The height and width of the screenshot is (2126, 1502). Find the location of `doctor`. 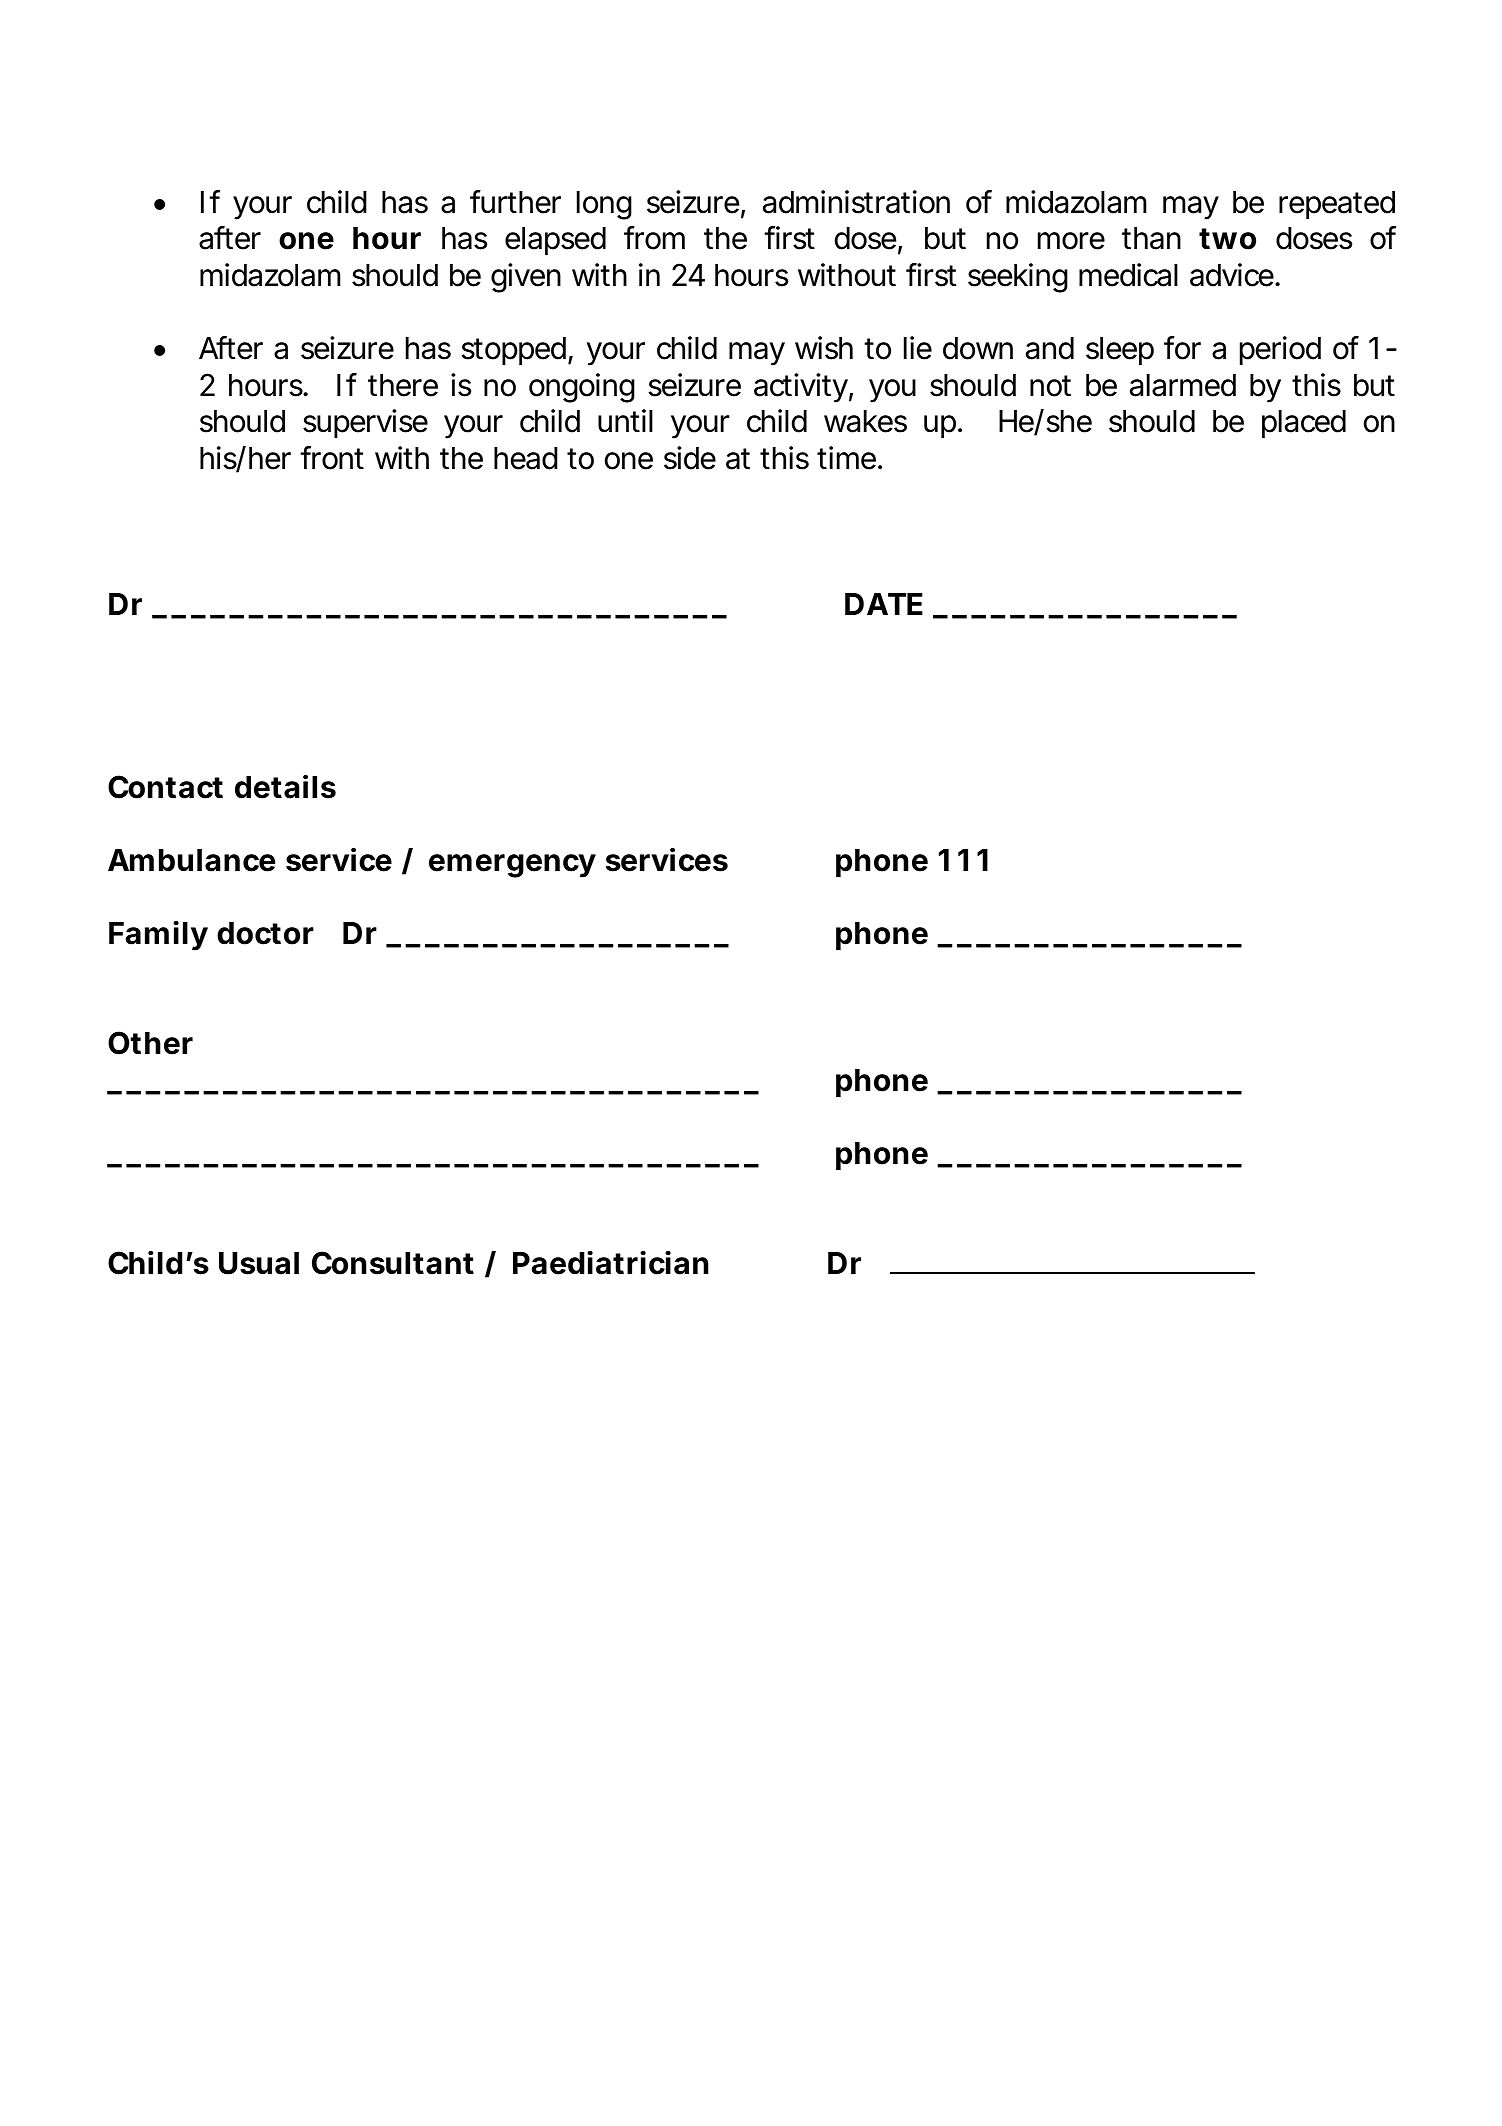

doctor is located at coordinates (265, 933).
